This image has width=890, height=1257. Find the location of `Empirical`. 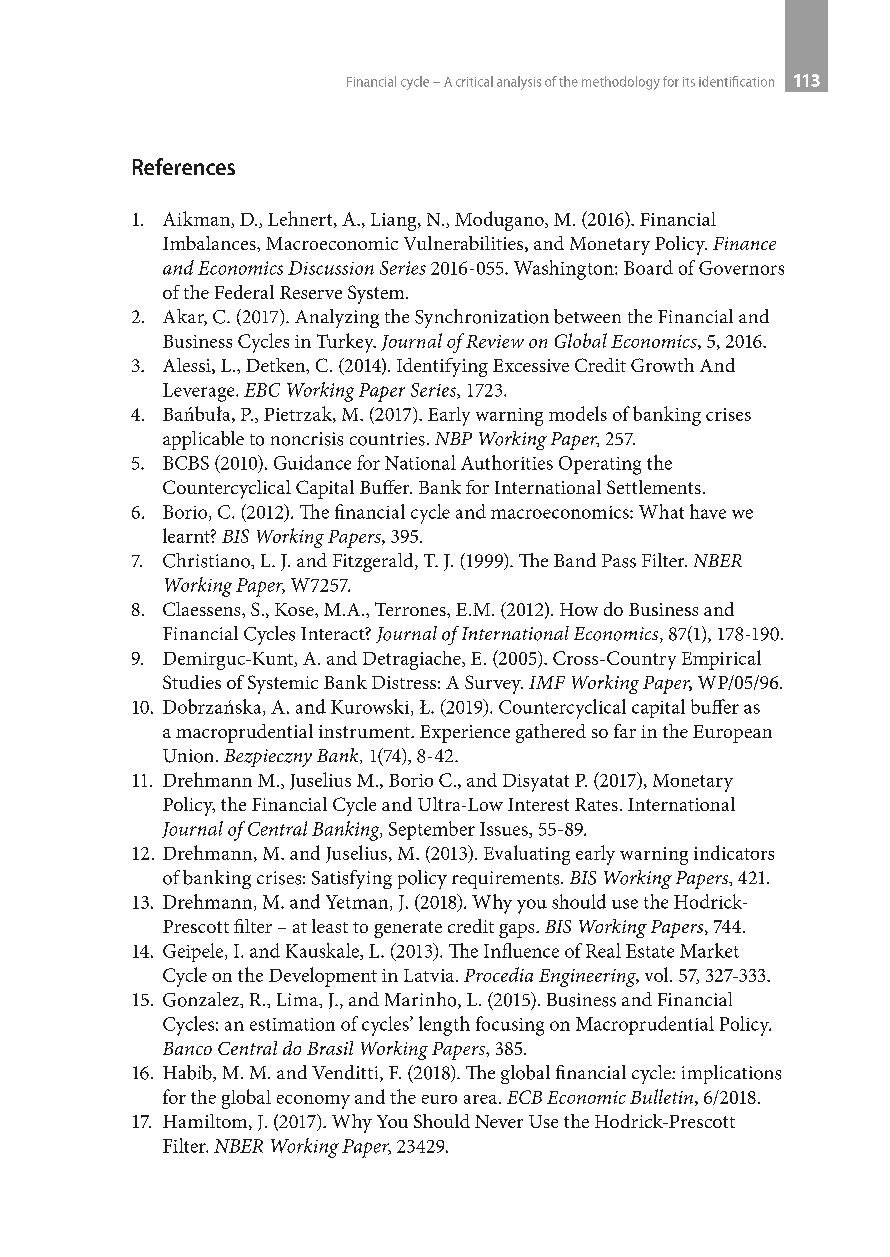

Empirical is located at coordinates (721, 660).
